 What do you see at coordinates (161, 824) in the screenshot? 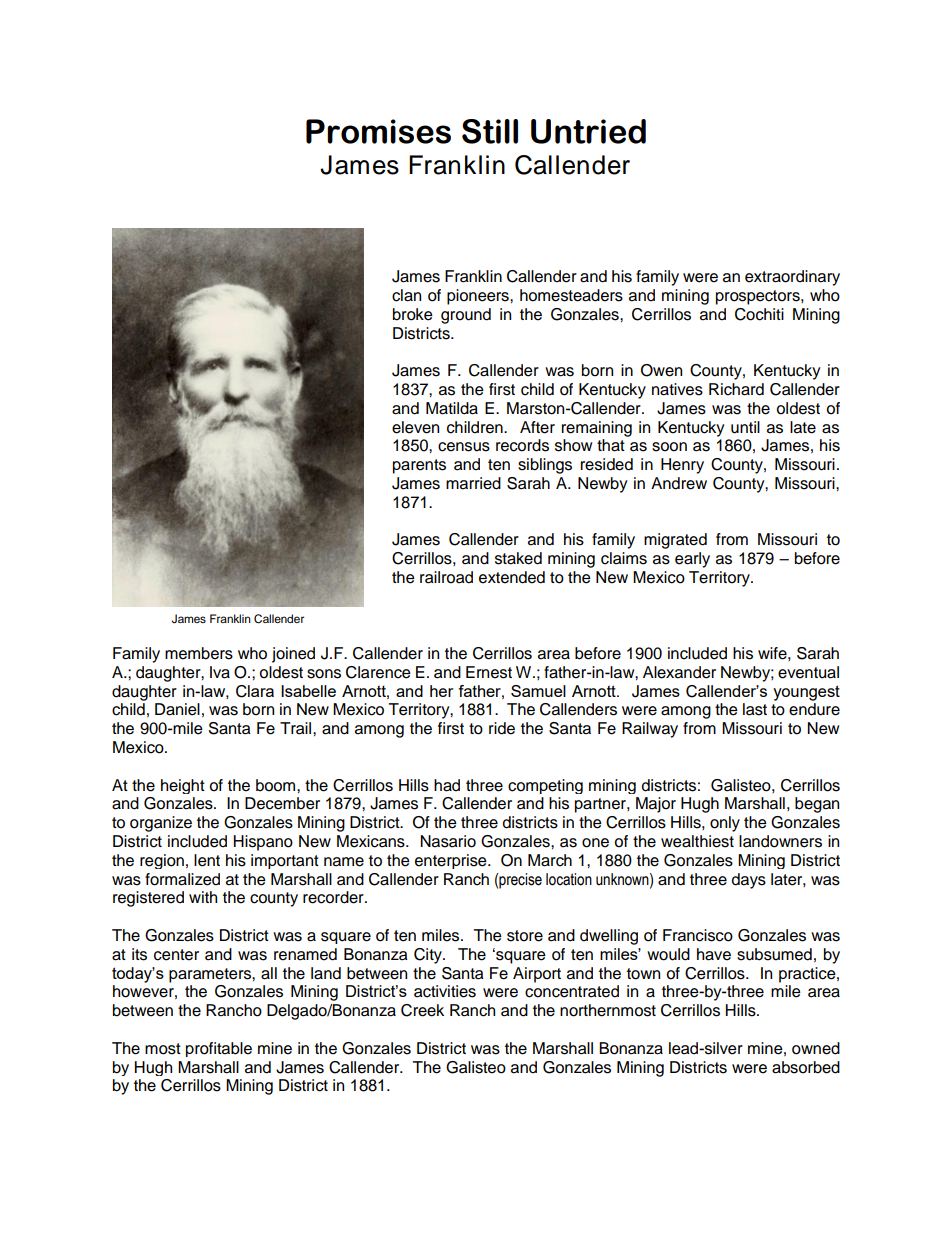
I see `organize` at bounding box center [161, 824].
